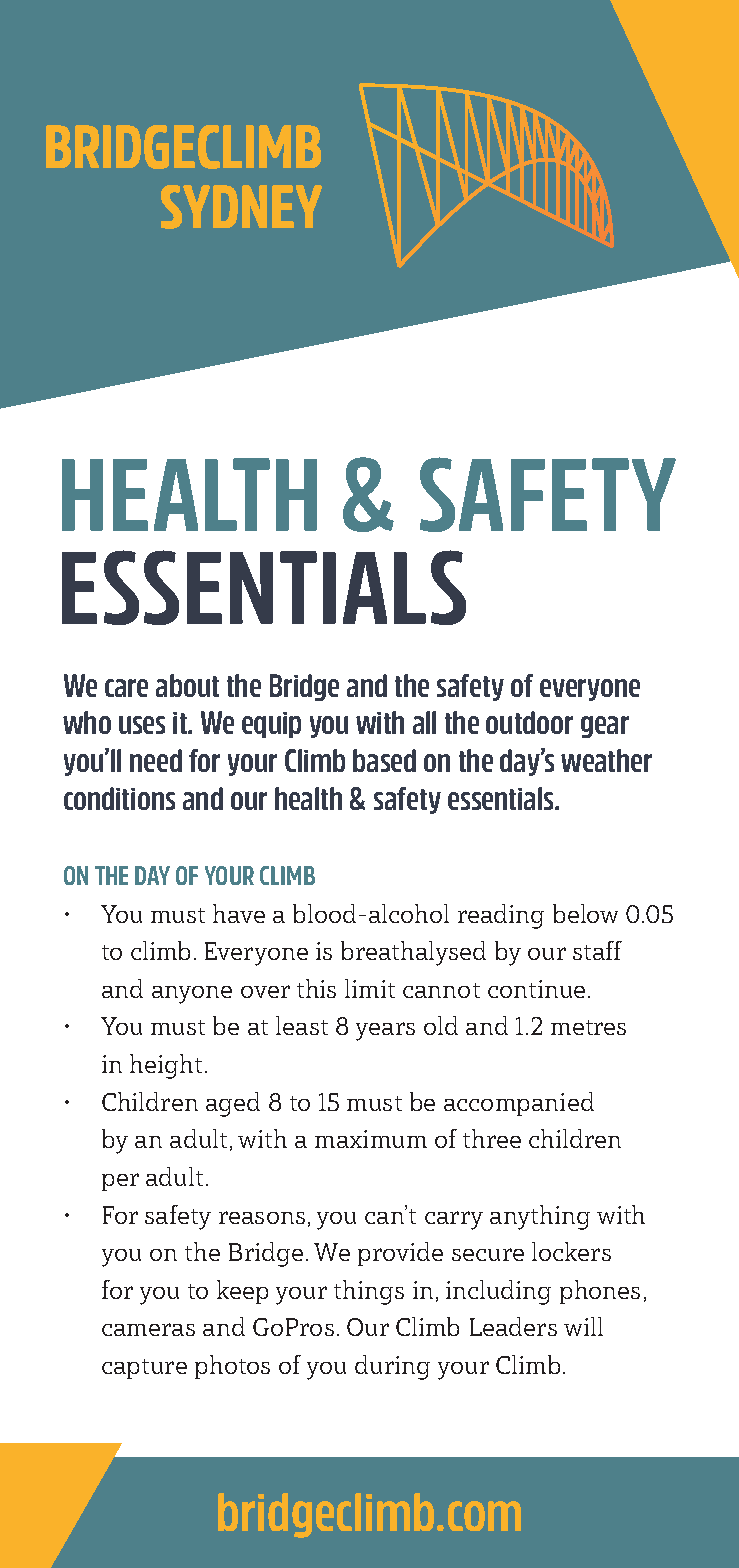 The height and width of the screenshot is (1568, 739). I want to click on cameras, so click(148, 1329).
